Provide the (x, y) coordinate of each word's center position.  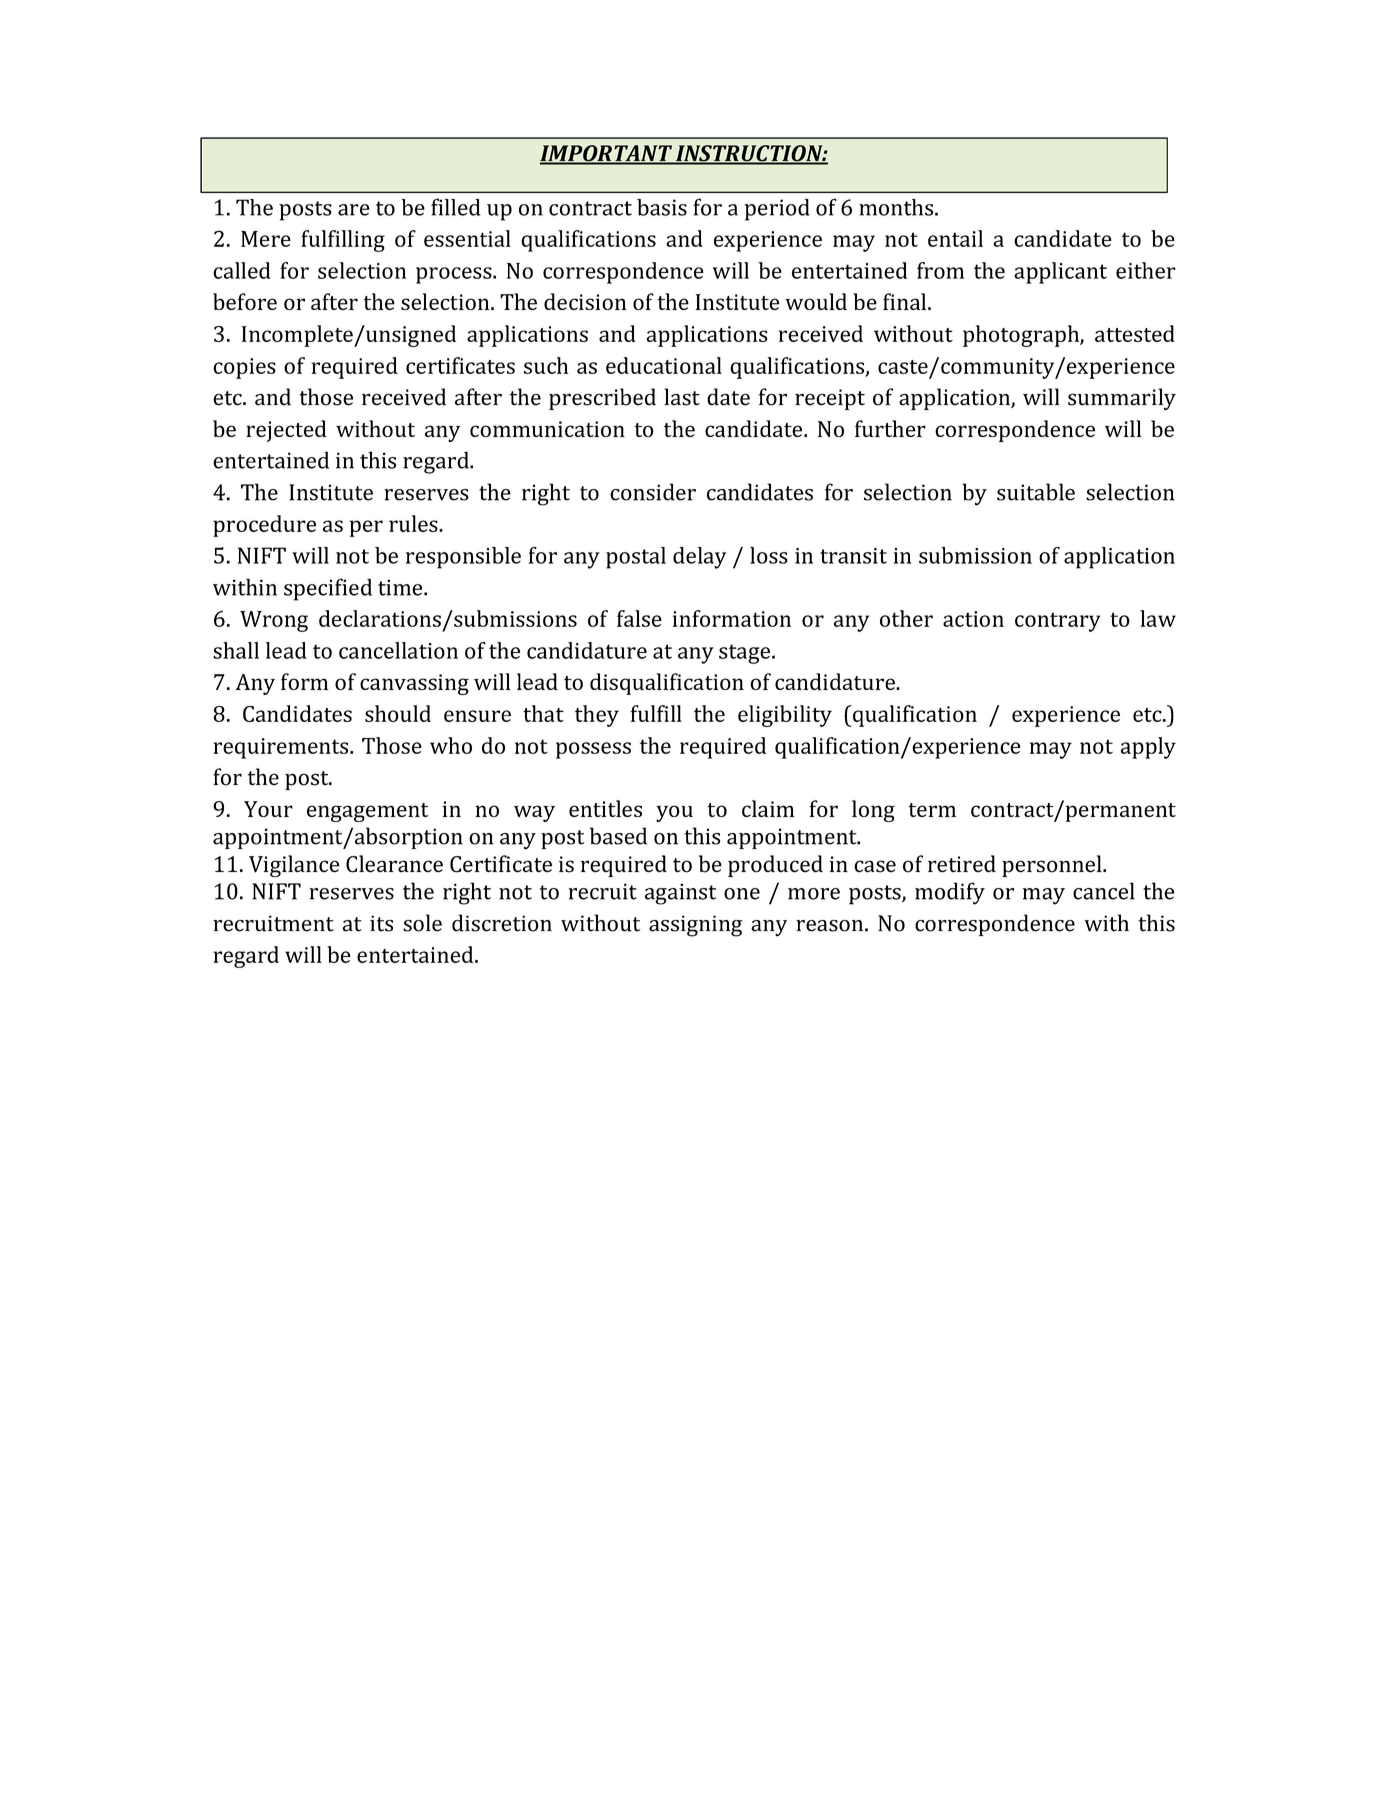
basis (662, 207)
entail (955, 238)
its (381, 923)
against (680, 894)
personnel (1053, 866)
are (354, 210)
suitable (1036, 492)
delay (700, 558)
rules (414, 523)
